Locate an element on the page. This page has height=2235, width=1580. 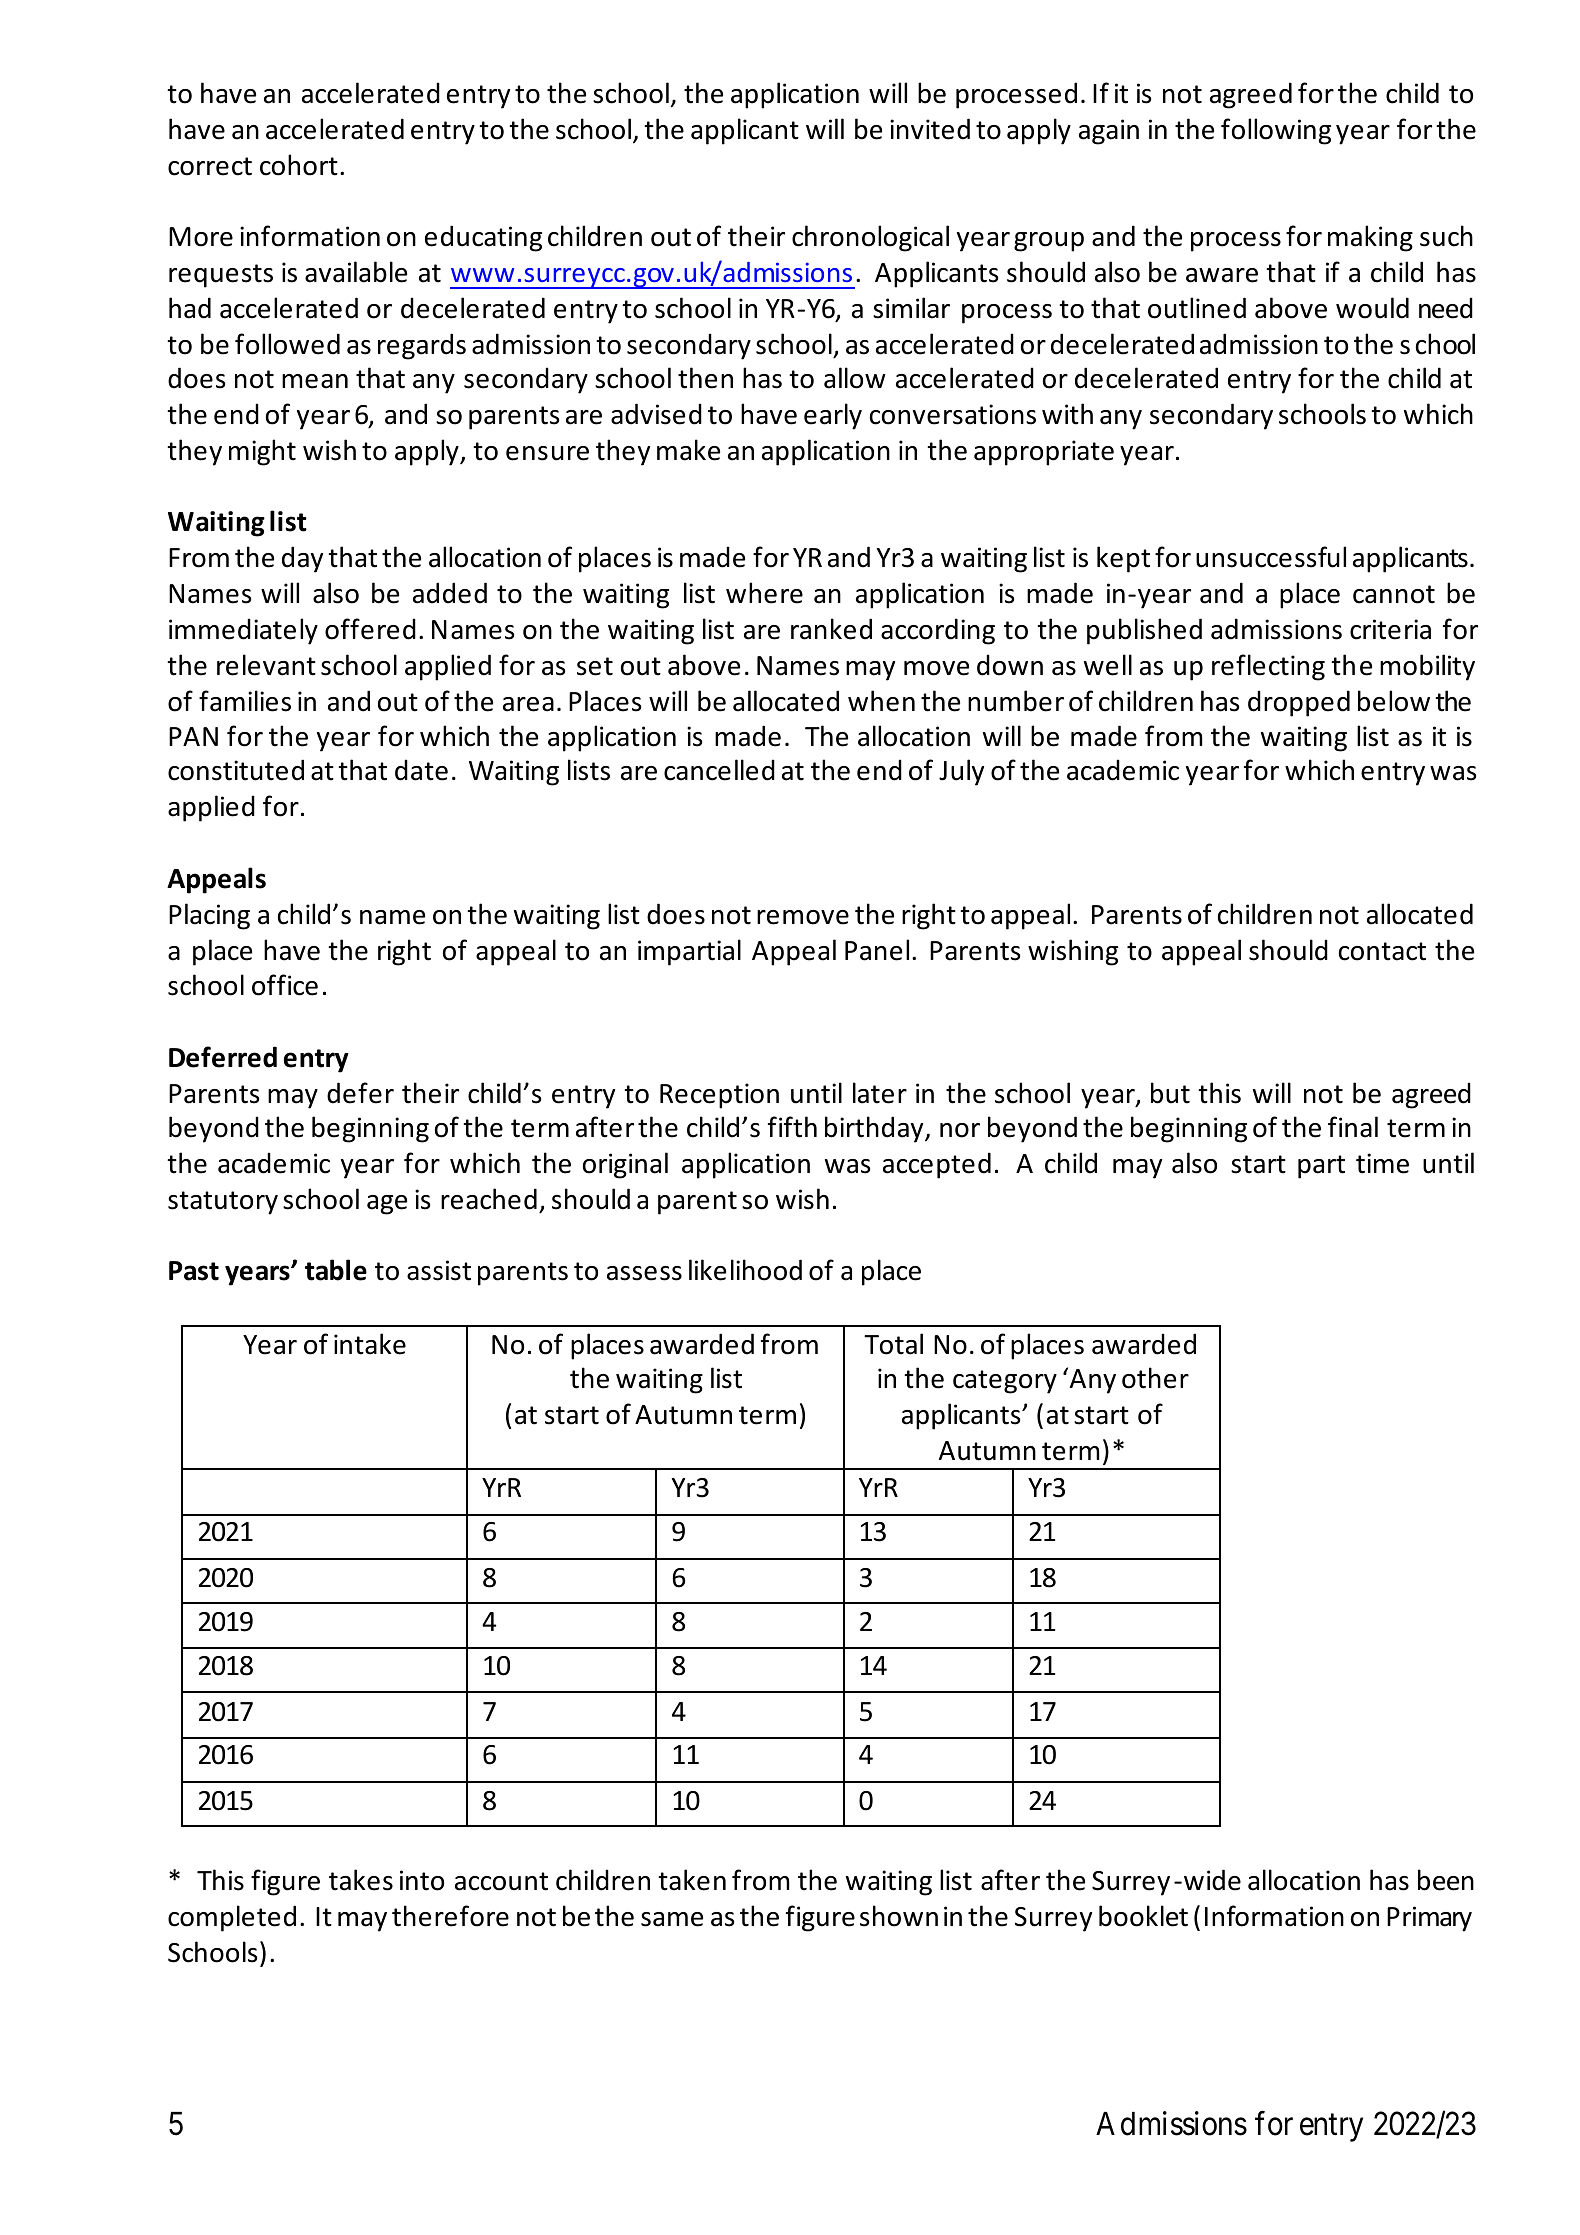
following is located at coordinates (1276, 131).
